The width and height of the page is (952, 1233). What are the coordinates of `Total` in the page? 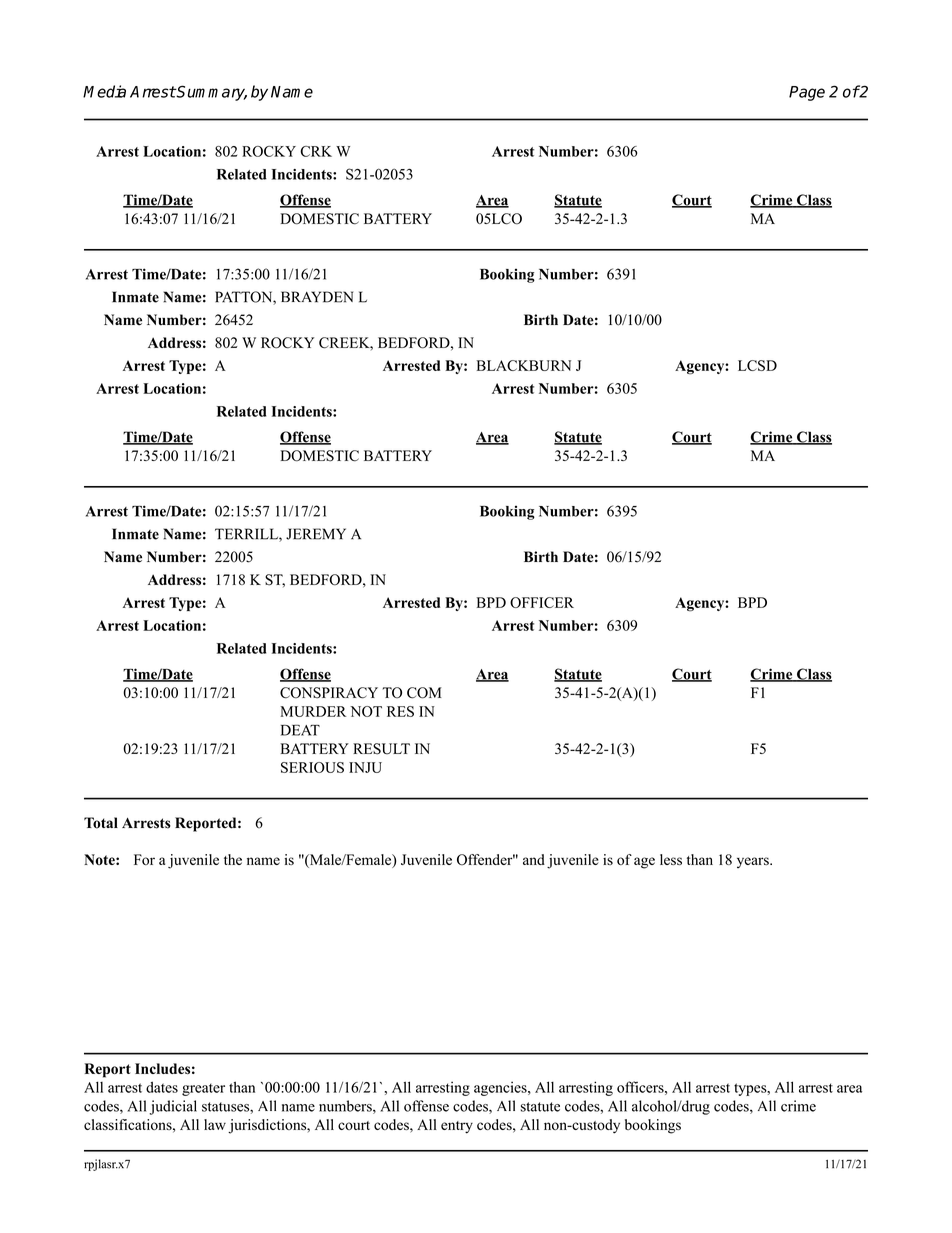 It's located at (101, 823).
